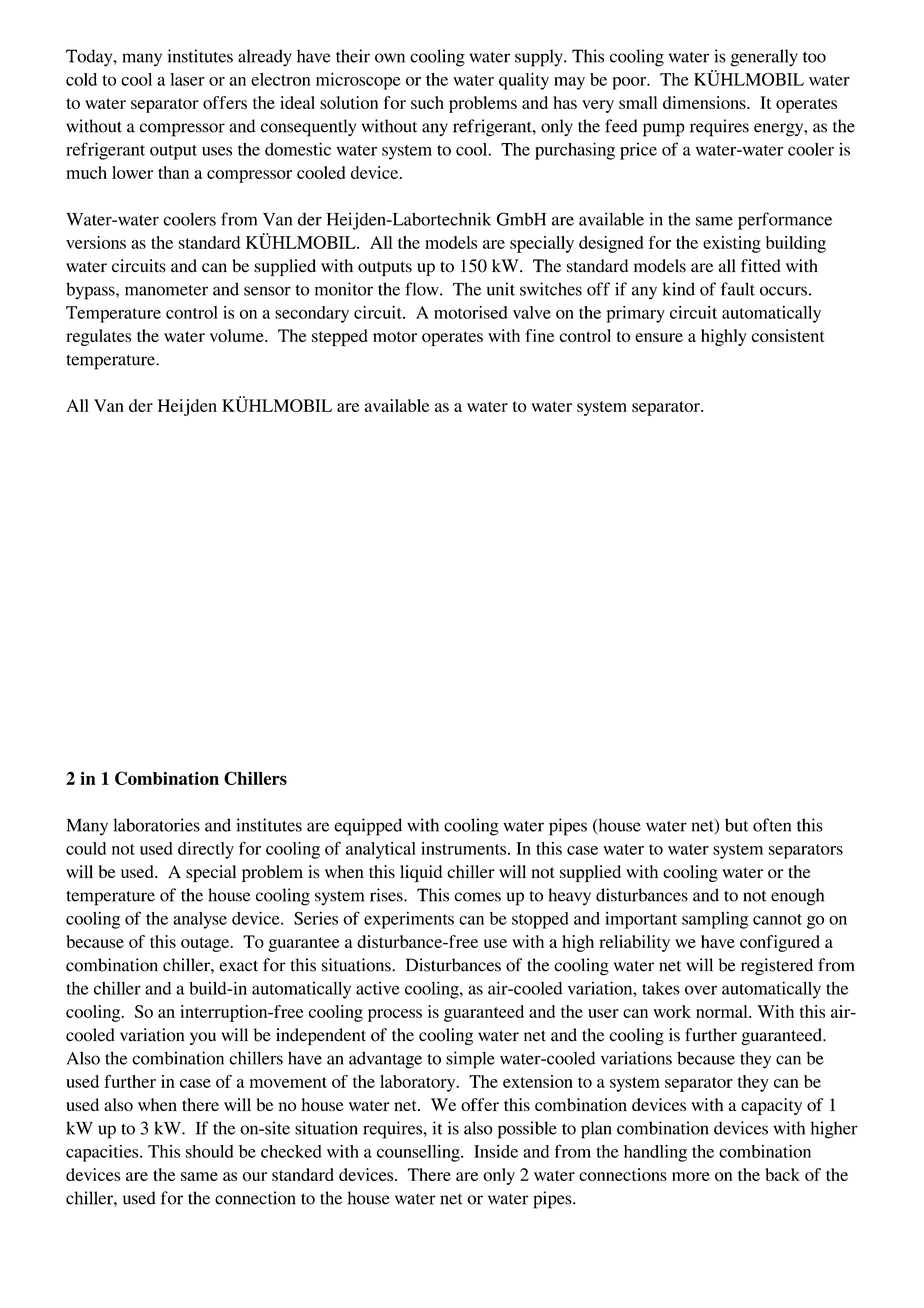 Image resolution: width=924 pixels, height=1308 pixels. I want to click on counselling, so click(419, 1153).
